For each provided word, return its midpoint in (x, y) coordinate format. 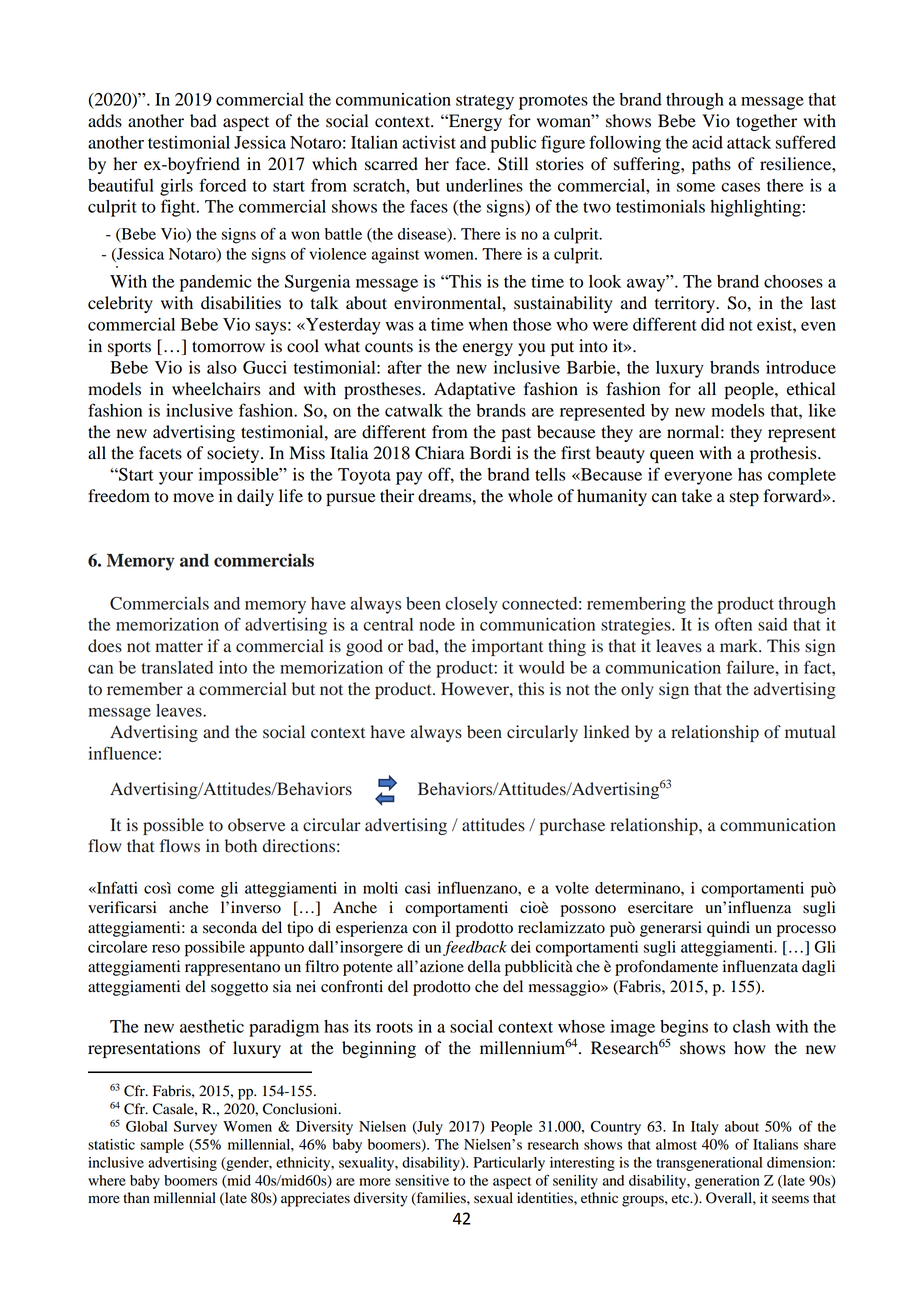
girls (176, 187)
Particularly (509, 1164)
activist (429, 142)
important (507, 647)
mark (740, 645)
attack (749, 142)
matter (179, 646)
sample (162, 1146)
